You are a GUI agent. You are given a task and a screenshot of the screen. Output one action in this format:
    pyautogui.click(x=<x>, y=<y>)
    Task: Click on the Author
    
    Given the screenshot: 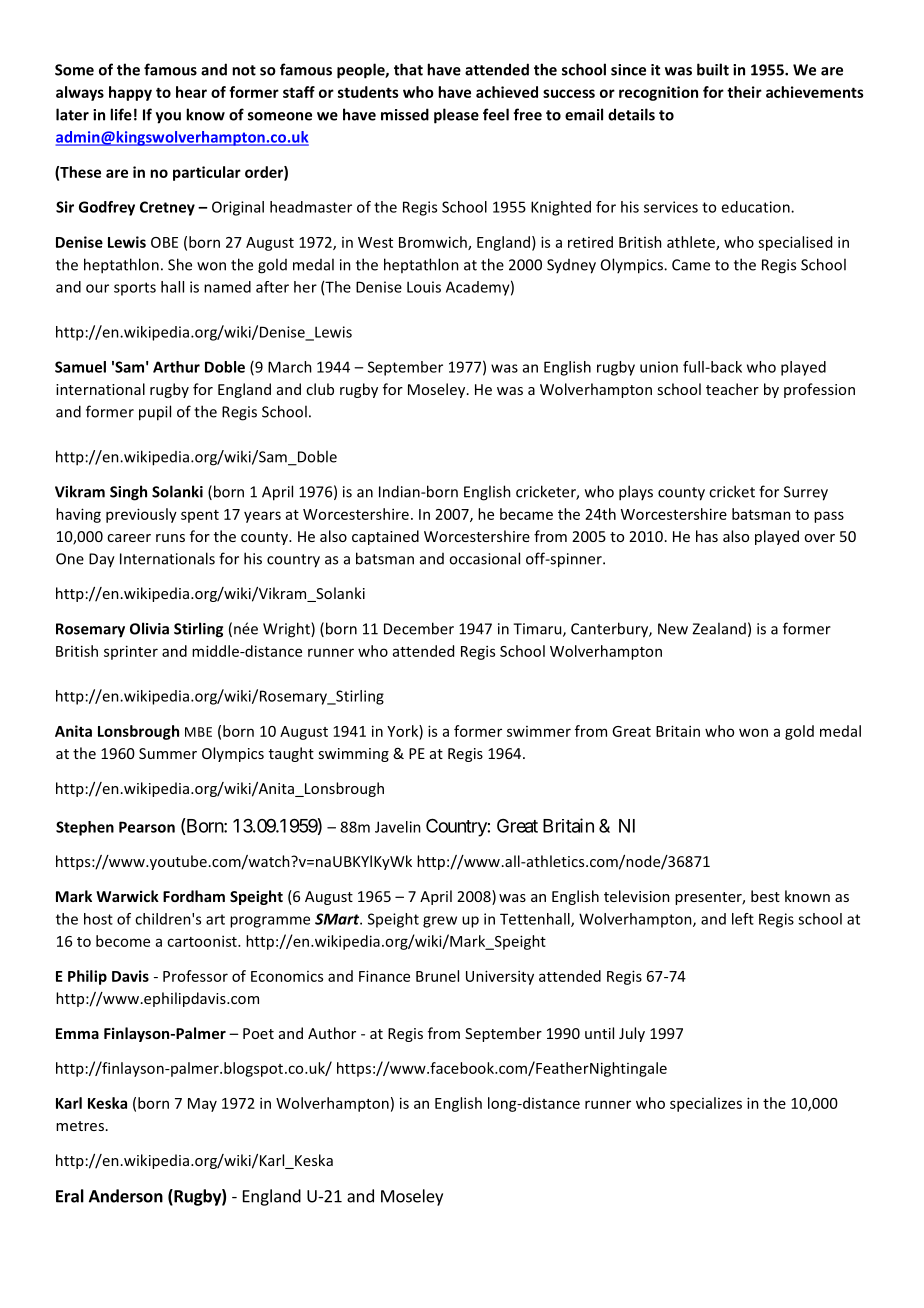 What is the action you would take?
    pyautogui.click(x=332, y=1033)
